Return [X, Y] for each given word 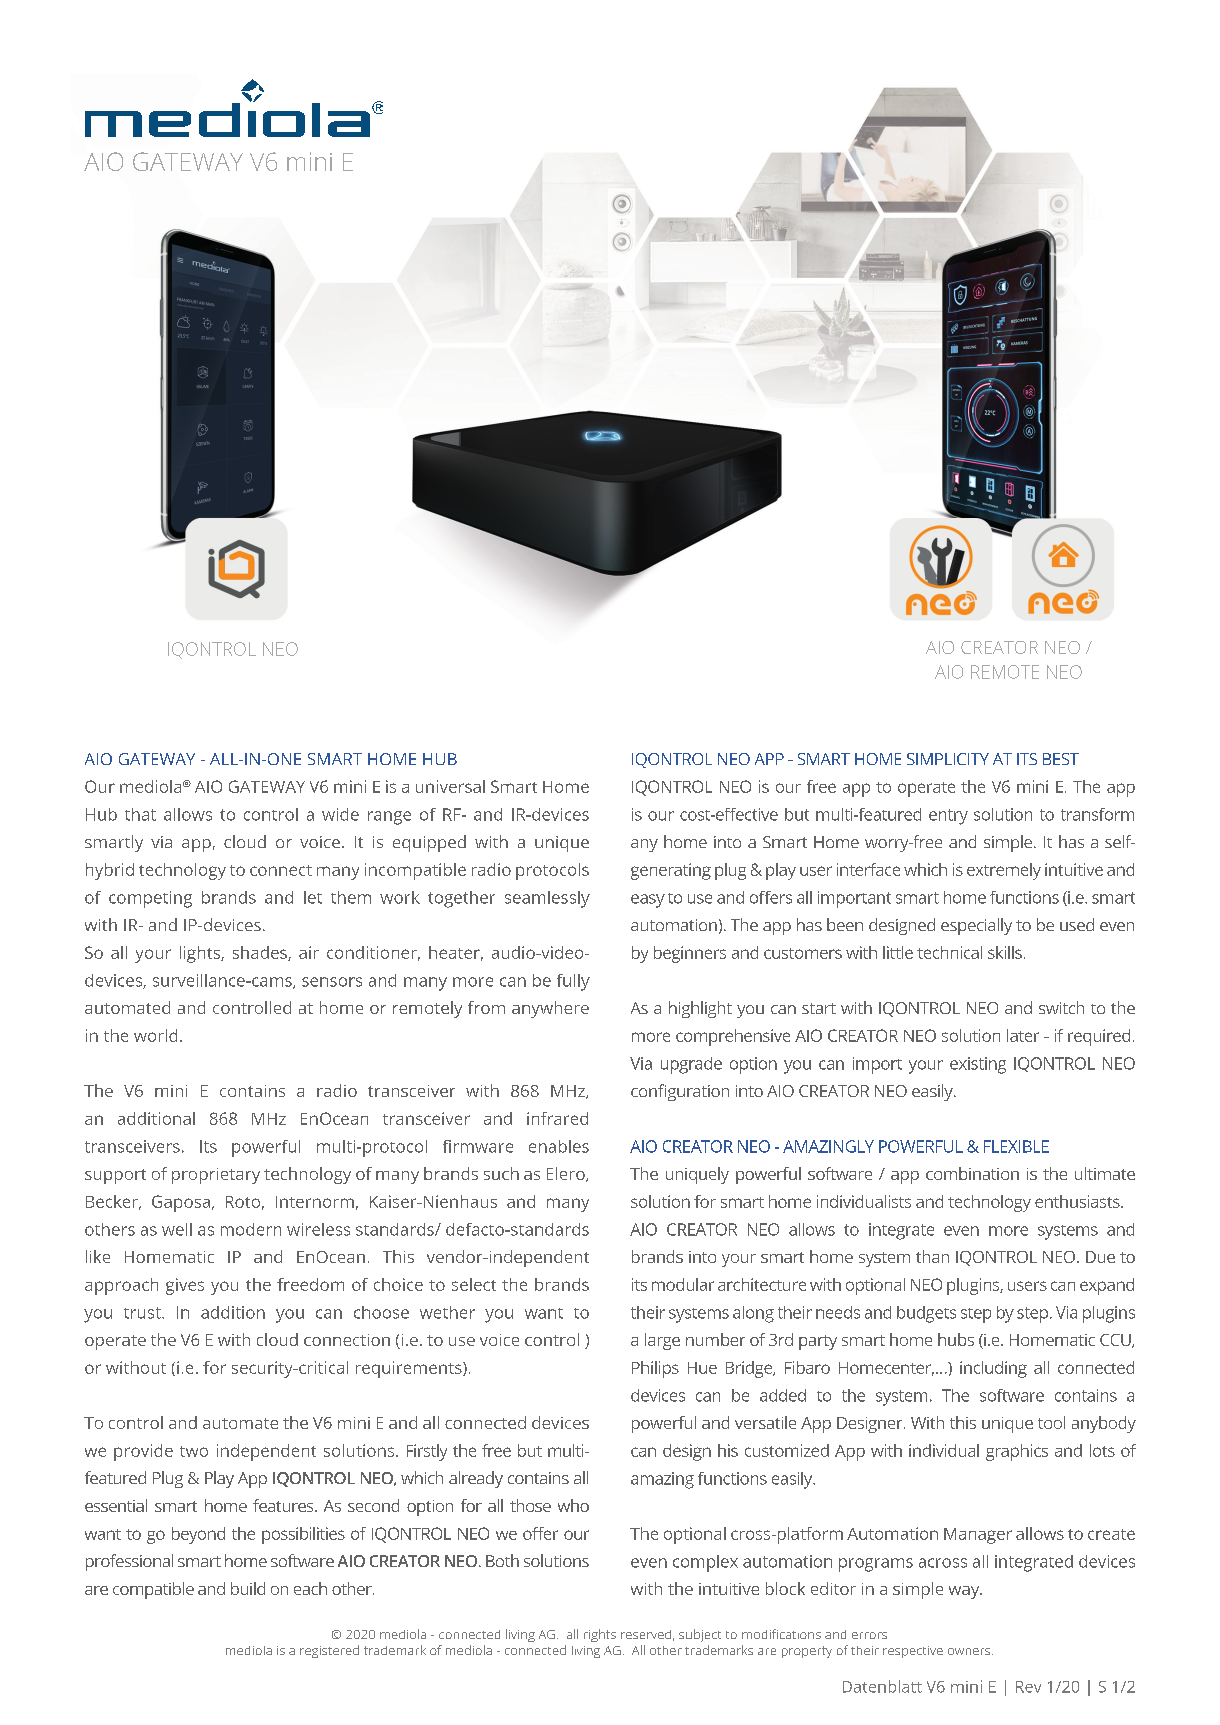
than [932, 1256]
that [140, 814]
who [573, 1505]
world [155, 1035]
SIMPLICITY [948, 759]
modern [251, 1229]
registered [329, 1651]
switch [1061, 1007]
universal [450, 786]
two [194, 1451]
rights [600, 1635]
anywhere [550, 1009]
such [501, 1173]
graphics [1017, 1452]
